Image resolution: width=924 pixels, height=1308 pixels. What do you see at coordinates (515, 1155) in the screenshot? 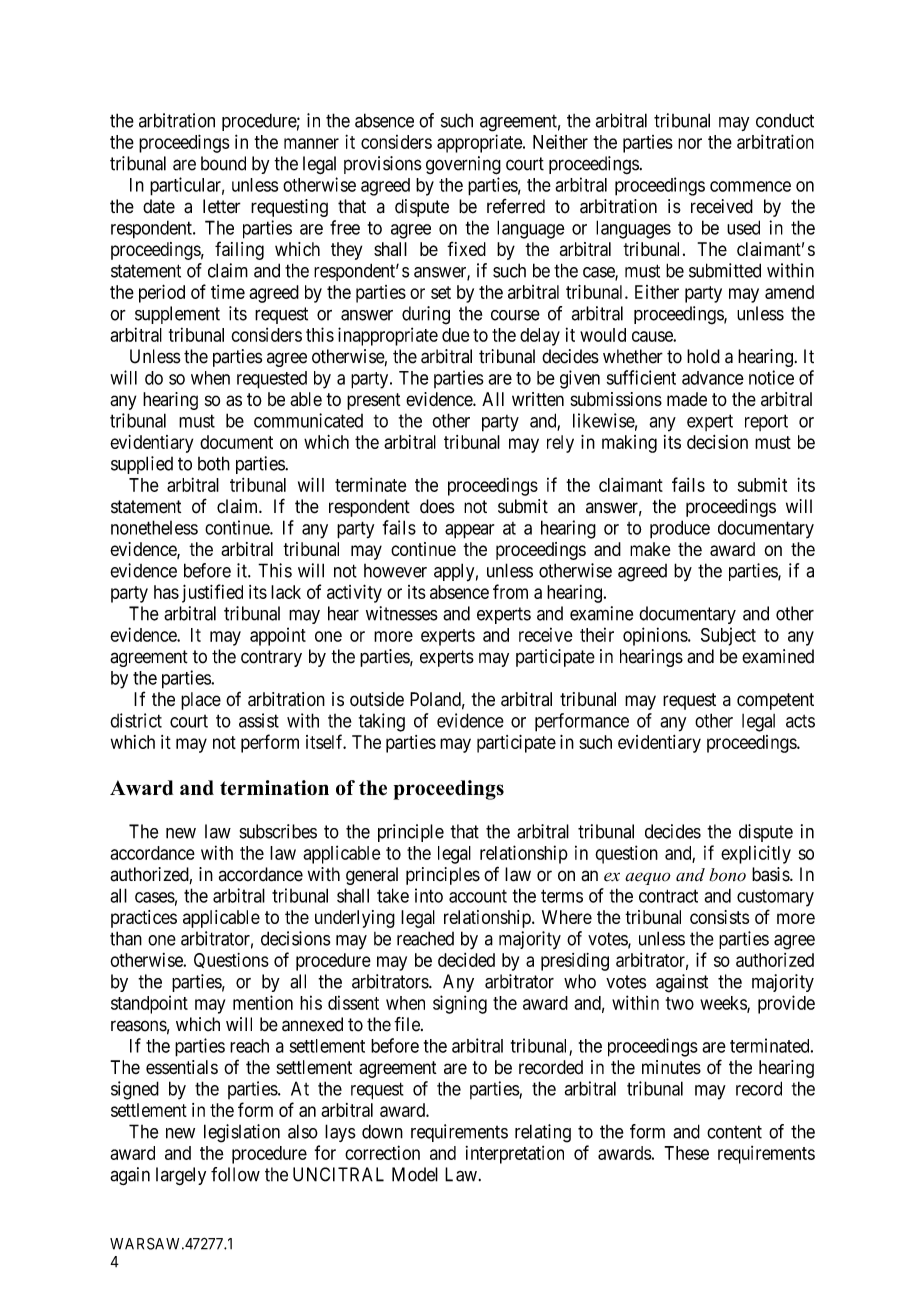
I see `interpretation` at bounding box center [515, 1155].
